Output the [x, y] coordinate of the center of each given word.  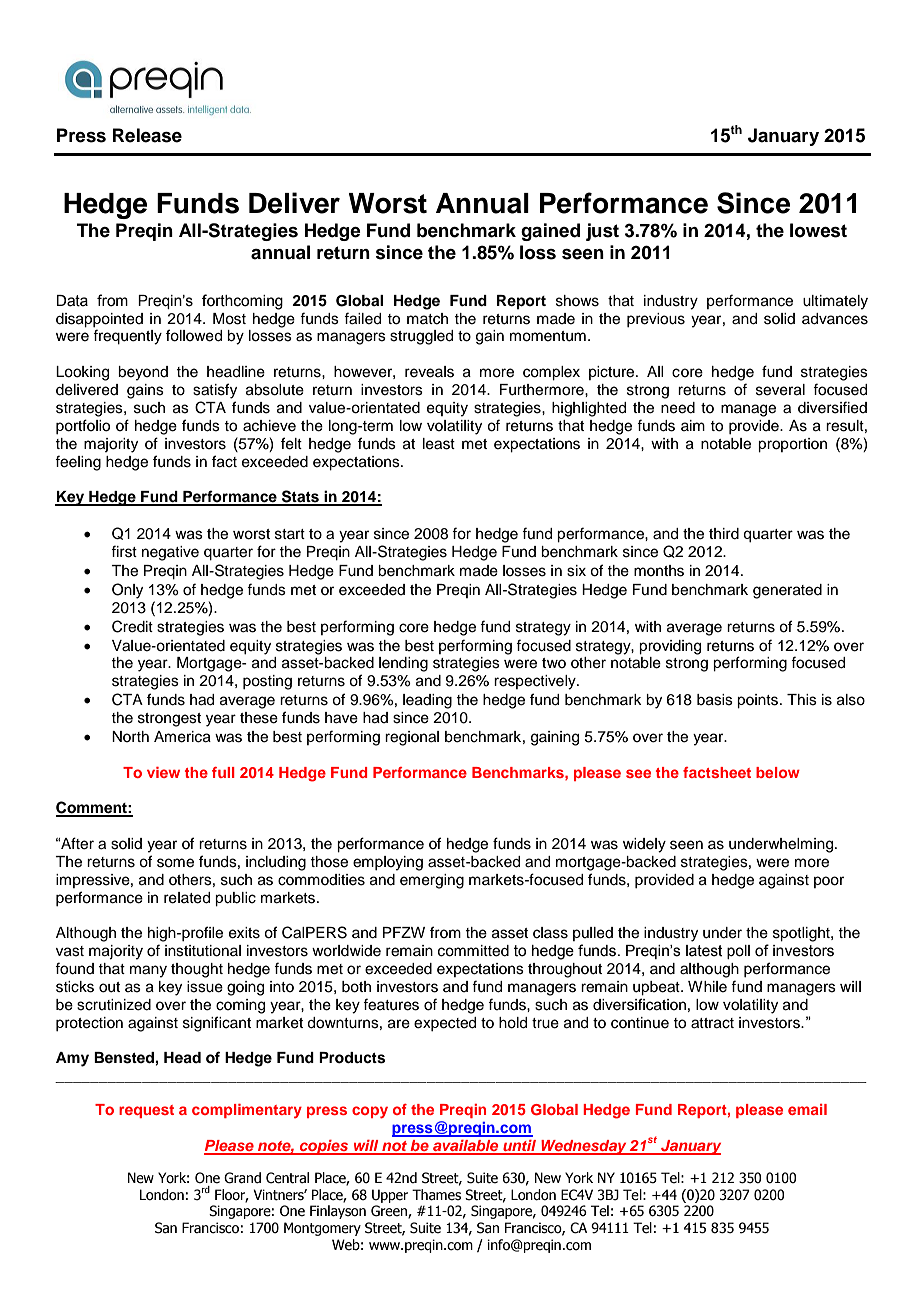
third [724, 534]
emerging [432, 881]
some [175, 863]
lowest [818, 230]
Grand [242, 1178]
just [602, 232]
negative [170, 553]
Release [147, 135]
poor [829, 882]
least [439, 444]
